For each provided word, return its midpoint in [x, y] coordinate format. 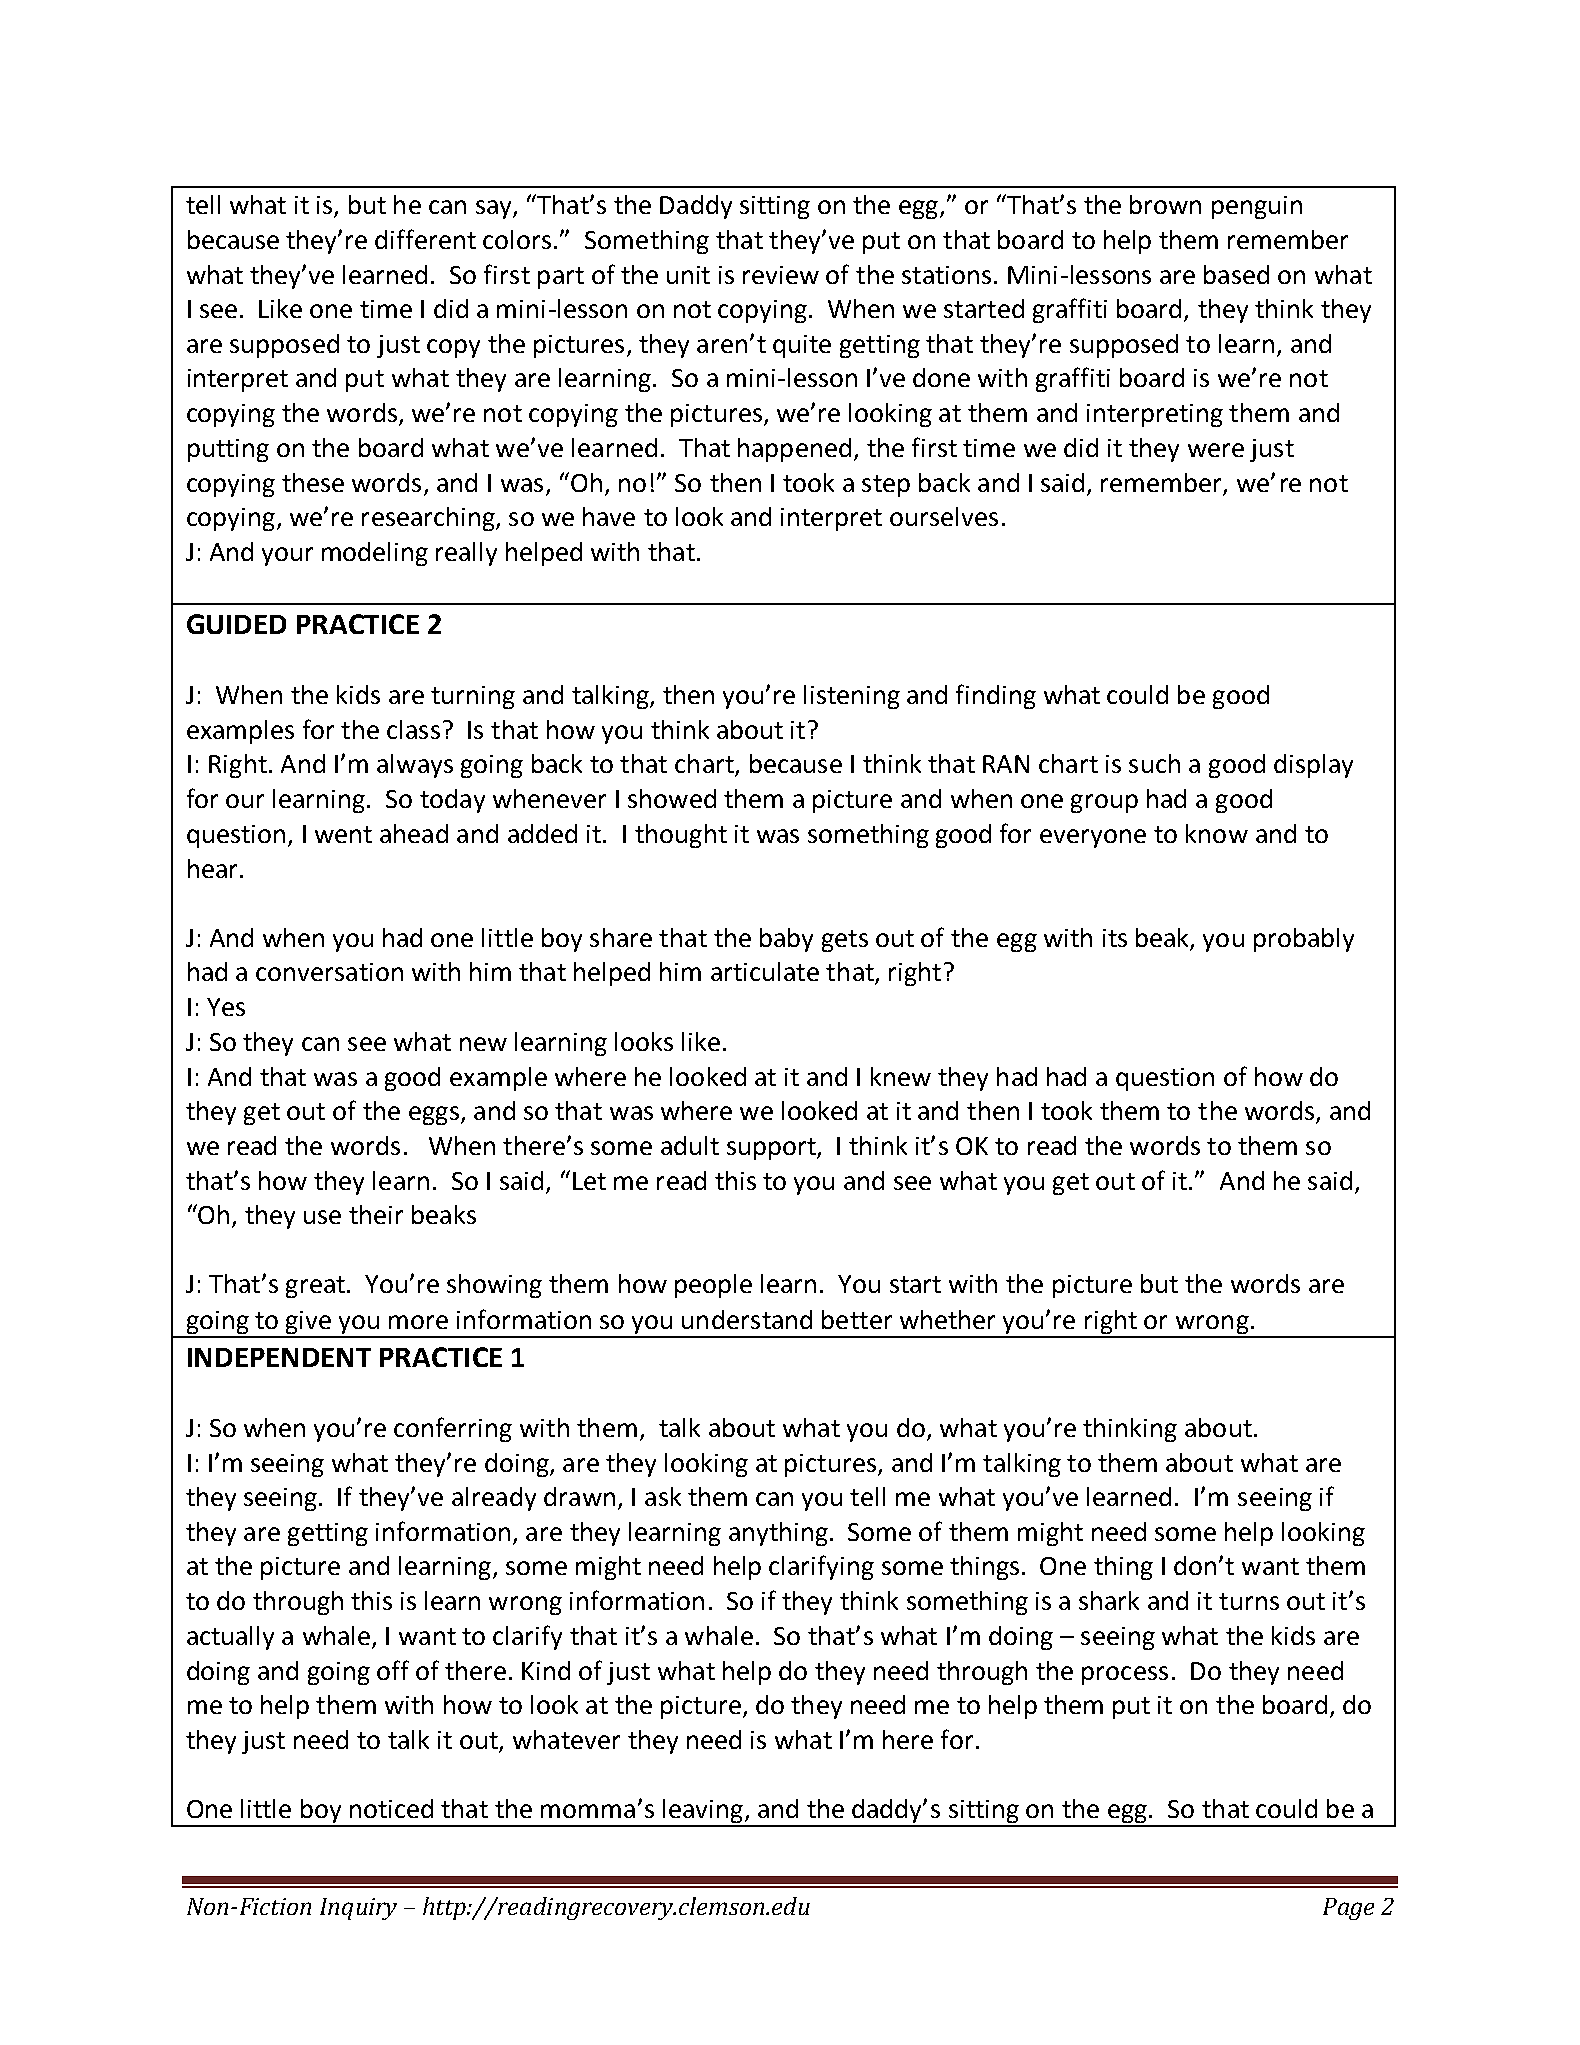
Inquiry [358, 1909]
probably [1304, 940]
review [781, 275]
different [425, 239]
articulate [765, 971]
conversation [329, 972]
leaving [703, 1812]
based [1236, 274]
